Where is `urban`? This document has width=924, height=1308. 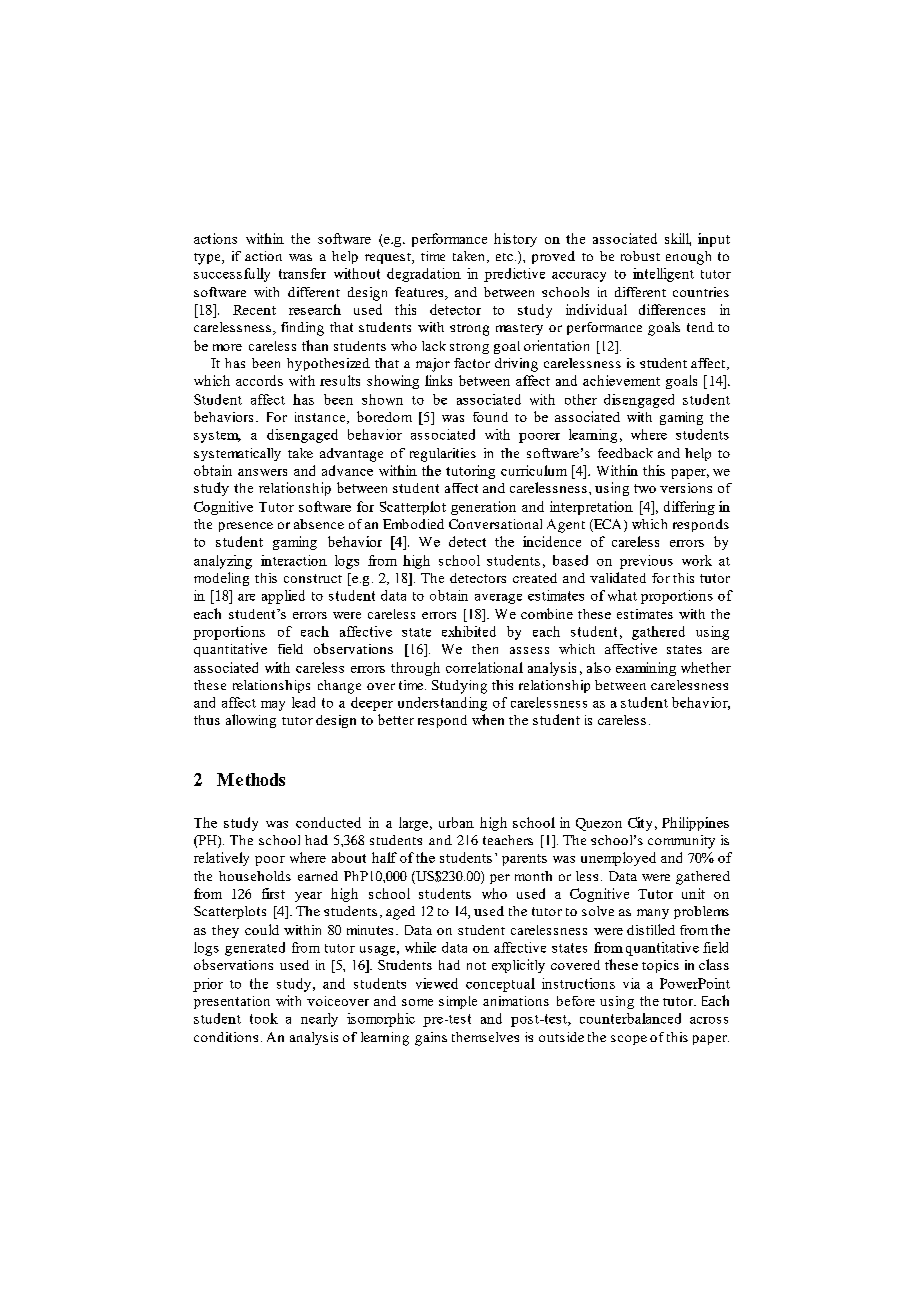 urban is located at coordinates (456, 822).
